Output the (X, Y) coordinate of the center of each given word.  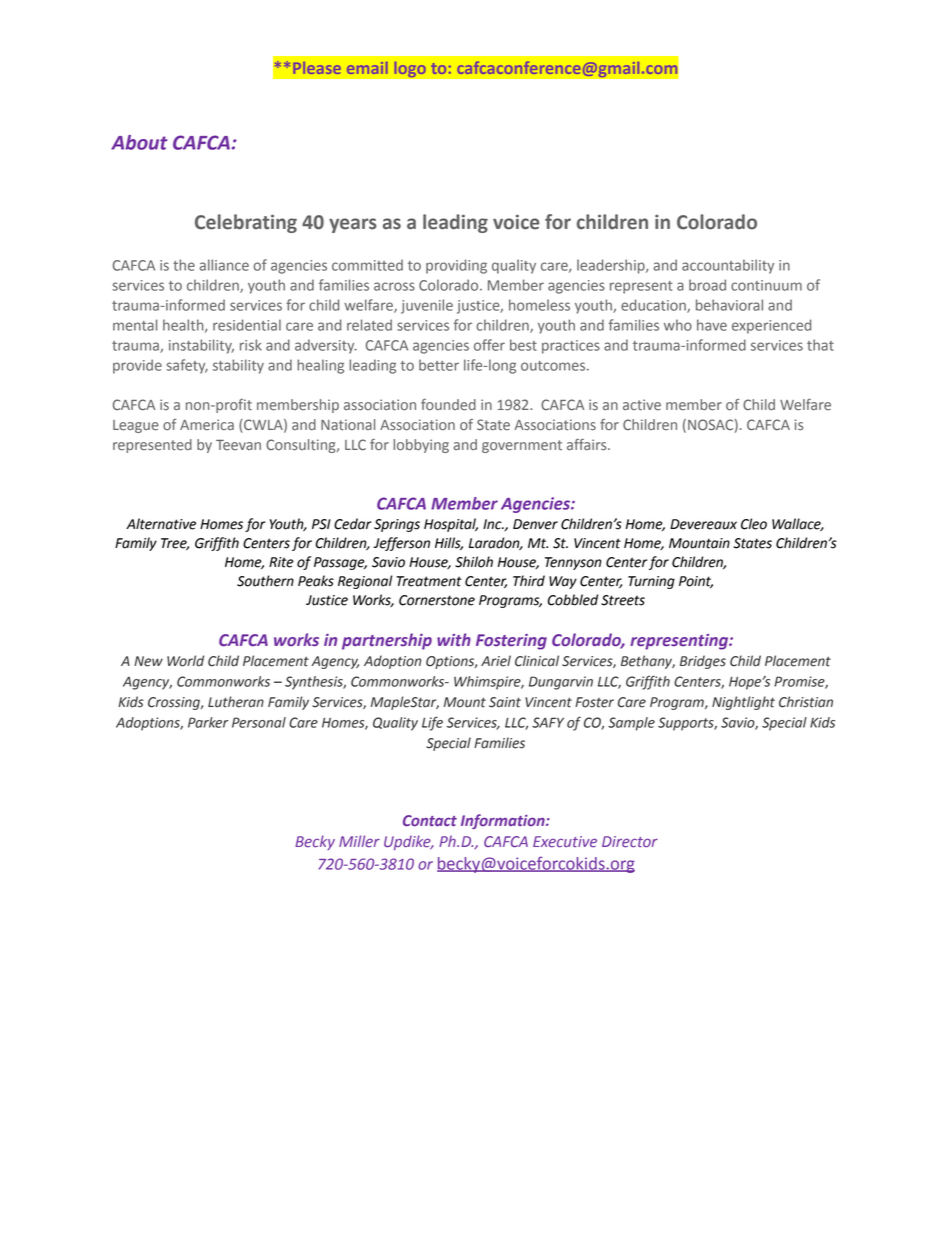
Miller (359, 841)
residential (247, 325)
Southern (265, 581)
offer (489, 345)
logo (410, 69)
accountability (728, 266)
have (712, 325)
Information (504, 821)
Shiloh (474, 562)
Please (317, 68)
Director (630, 842)
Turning (651, 582)
